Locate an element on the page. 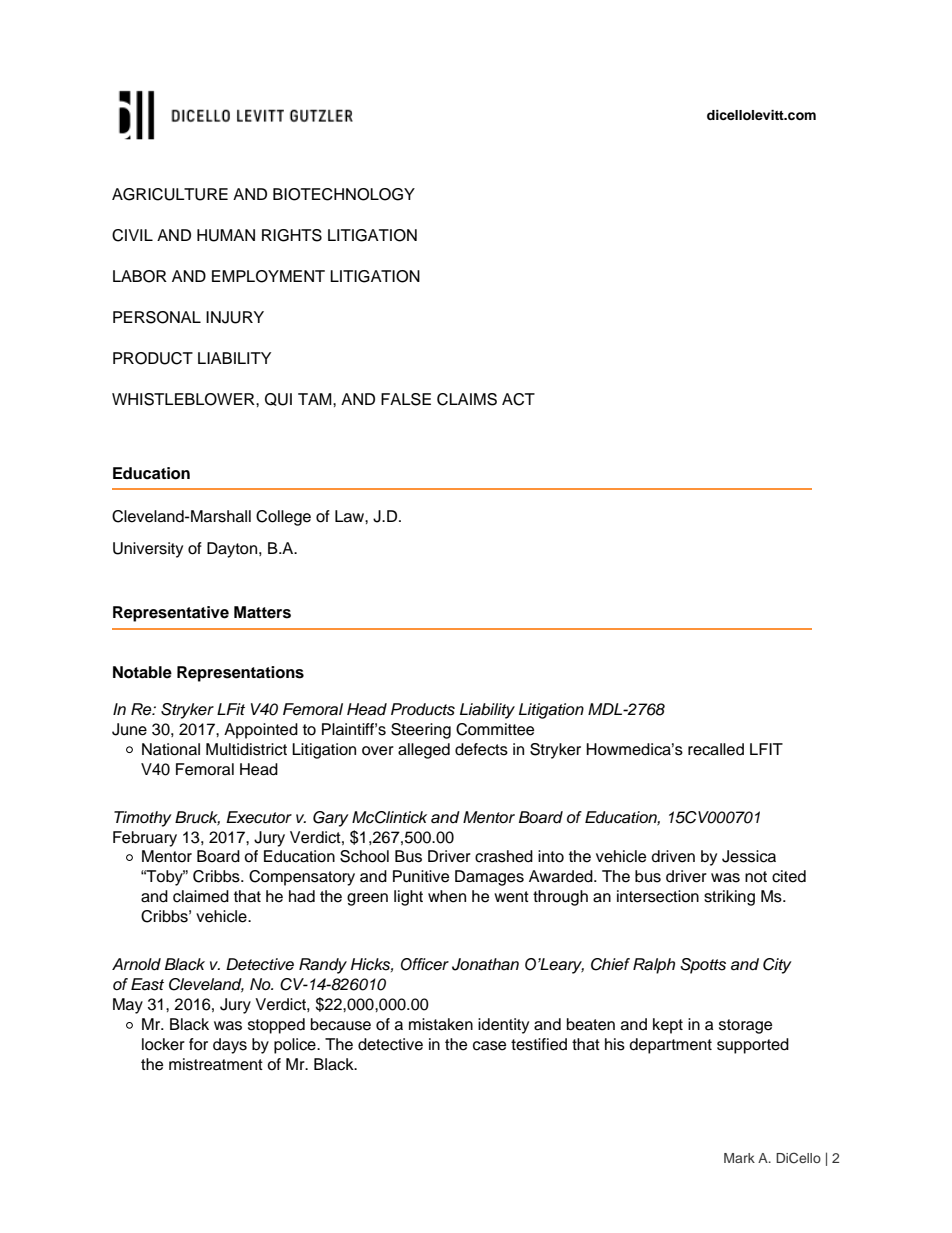 This page has height=1233, width=952. mistreatment is located at coordinates (216, 1064).
